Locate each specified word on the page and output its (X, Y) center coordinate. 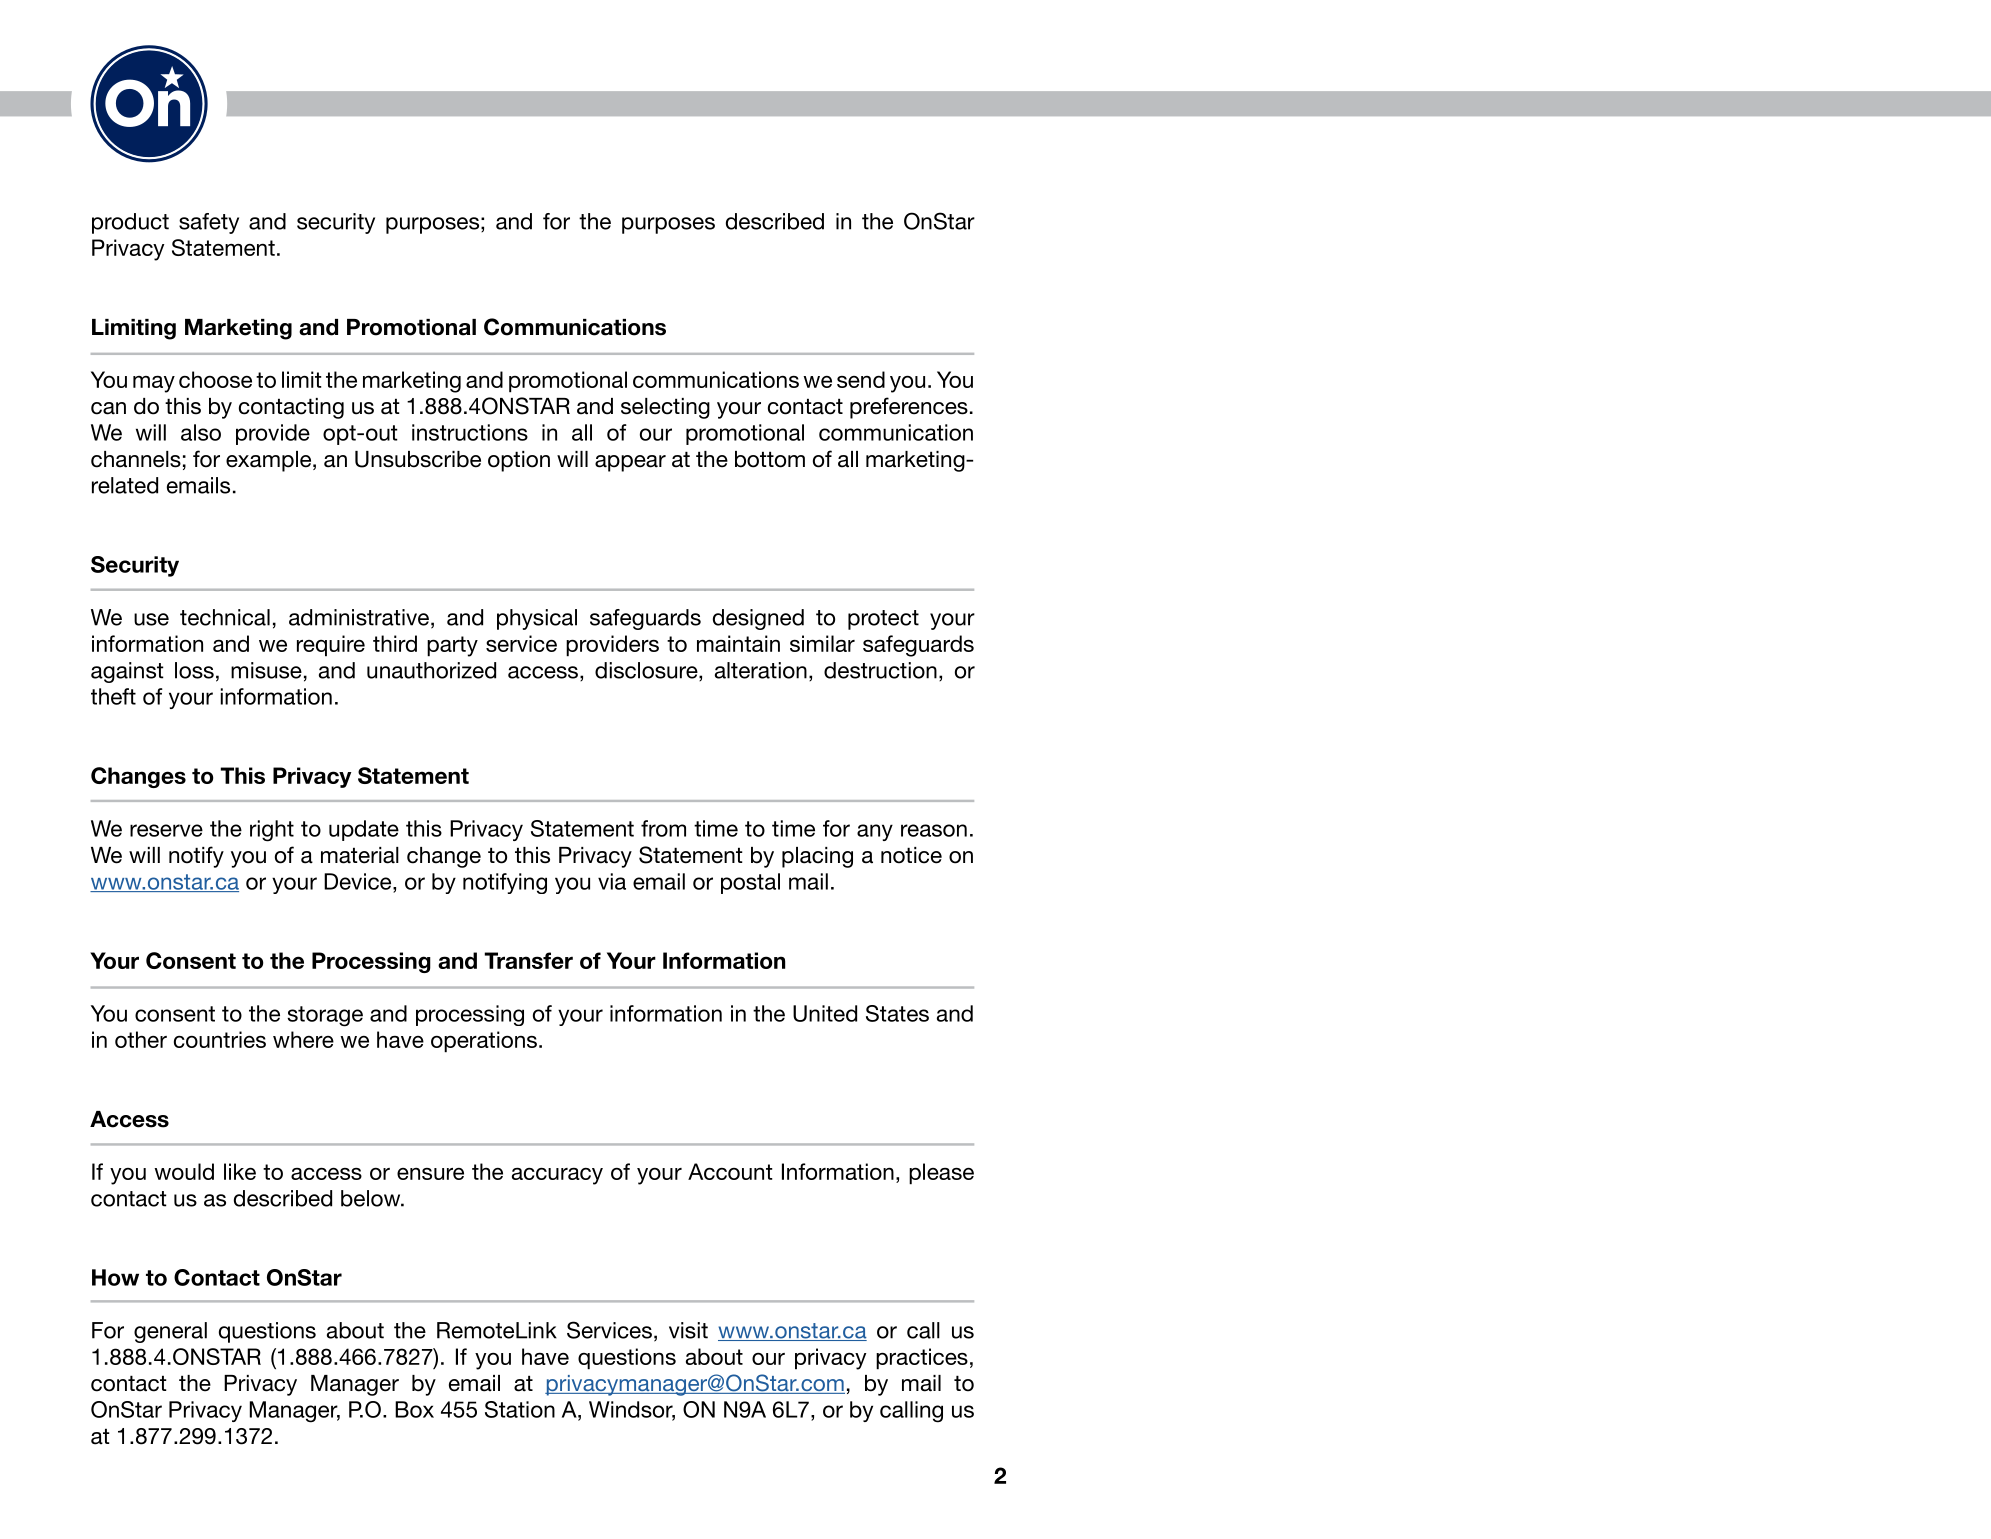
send (861, 379)
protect (883, 620)
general (170, 1332)
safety (209, 223)
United (825, 1013)
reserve (166, 830)
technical (225, 617)
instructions (470, 432)
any (875, 832)
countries (220, 1039)
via (612, 881)
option (519, 461)
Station (520, 1409)
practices (922, 1359)
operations (484, 1042)
